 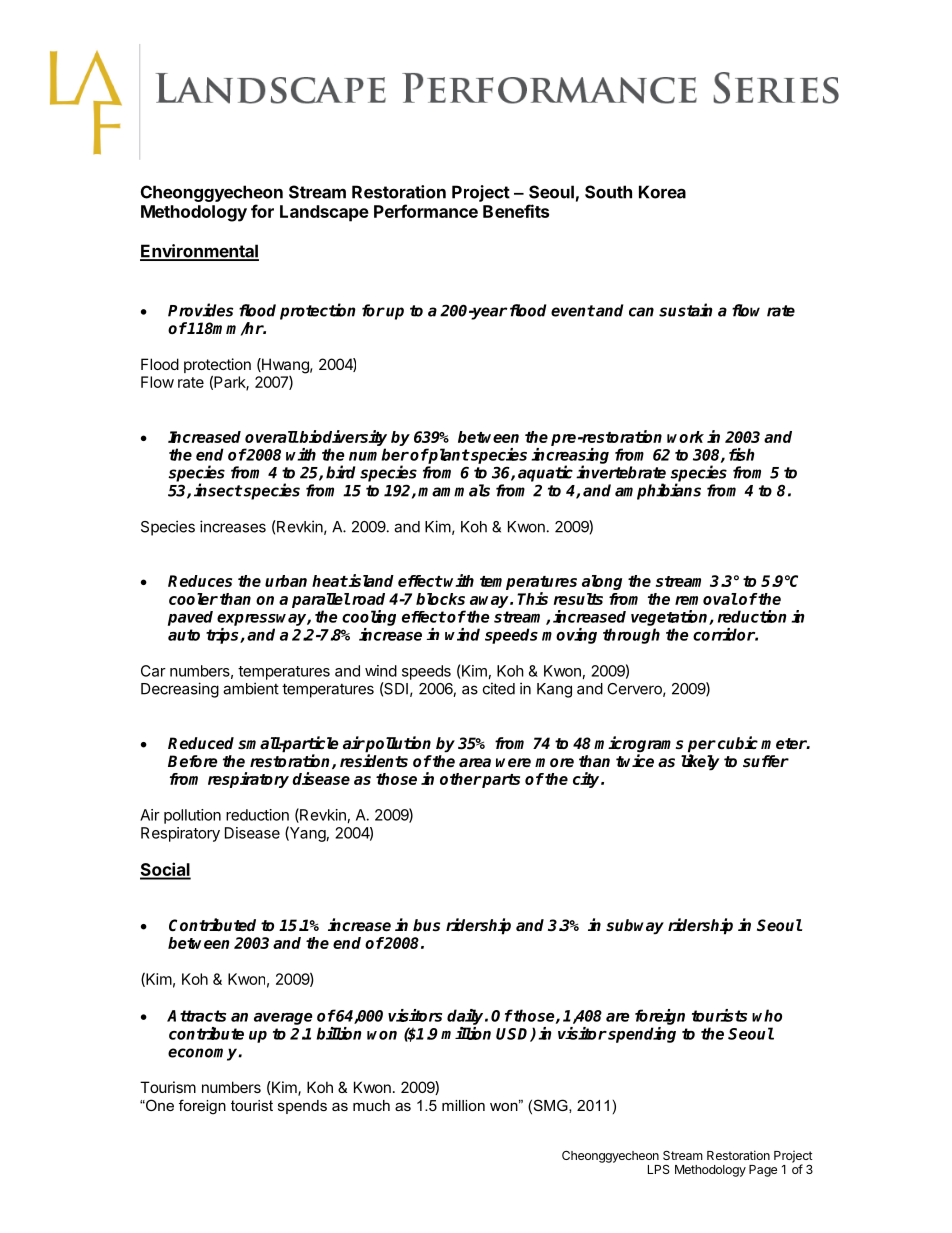 I want to click on mammals, so click(x=454, y=490).
